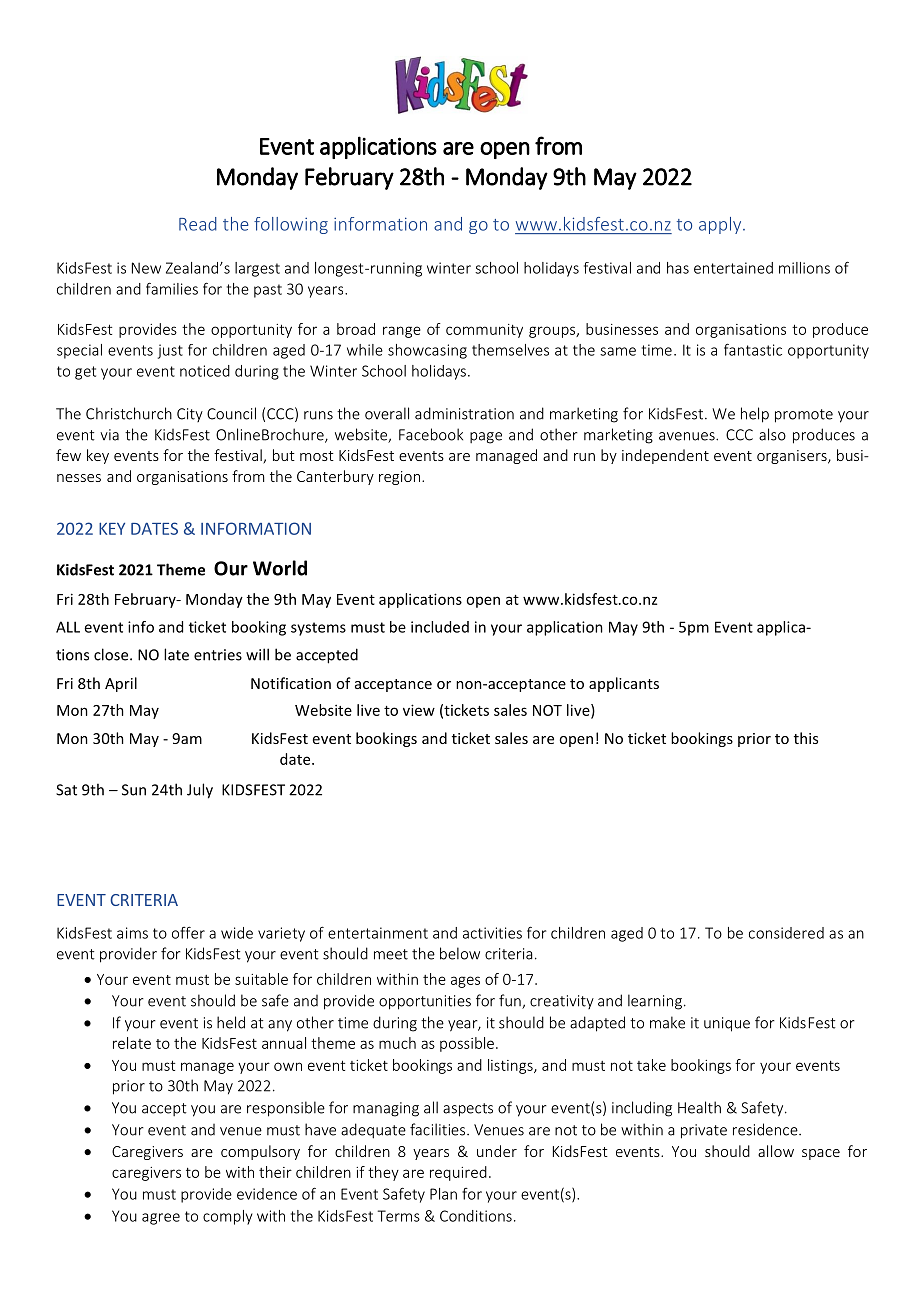 This image has height=1308, width=924. I want to click on community, so click(484, 331).
